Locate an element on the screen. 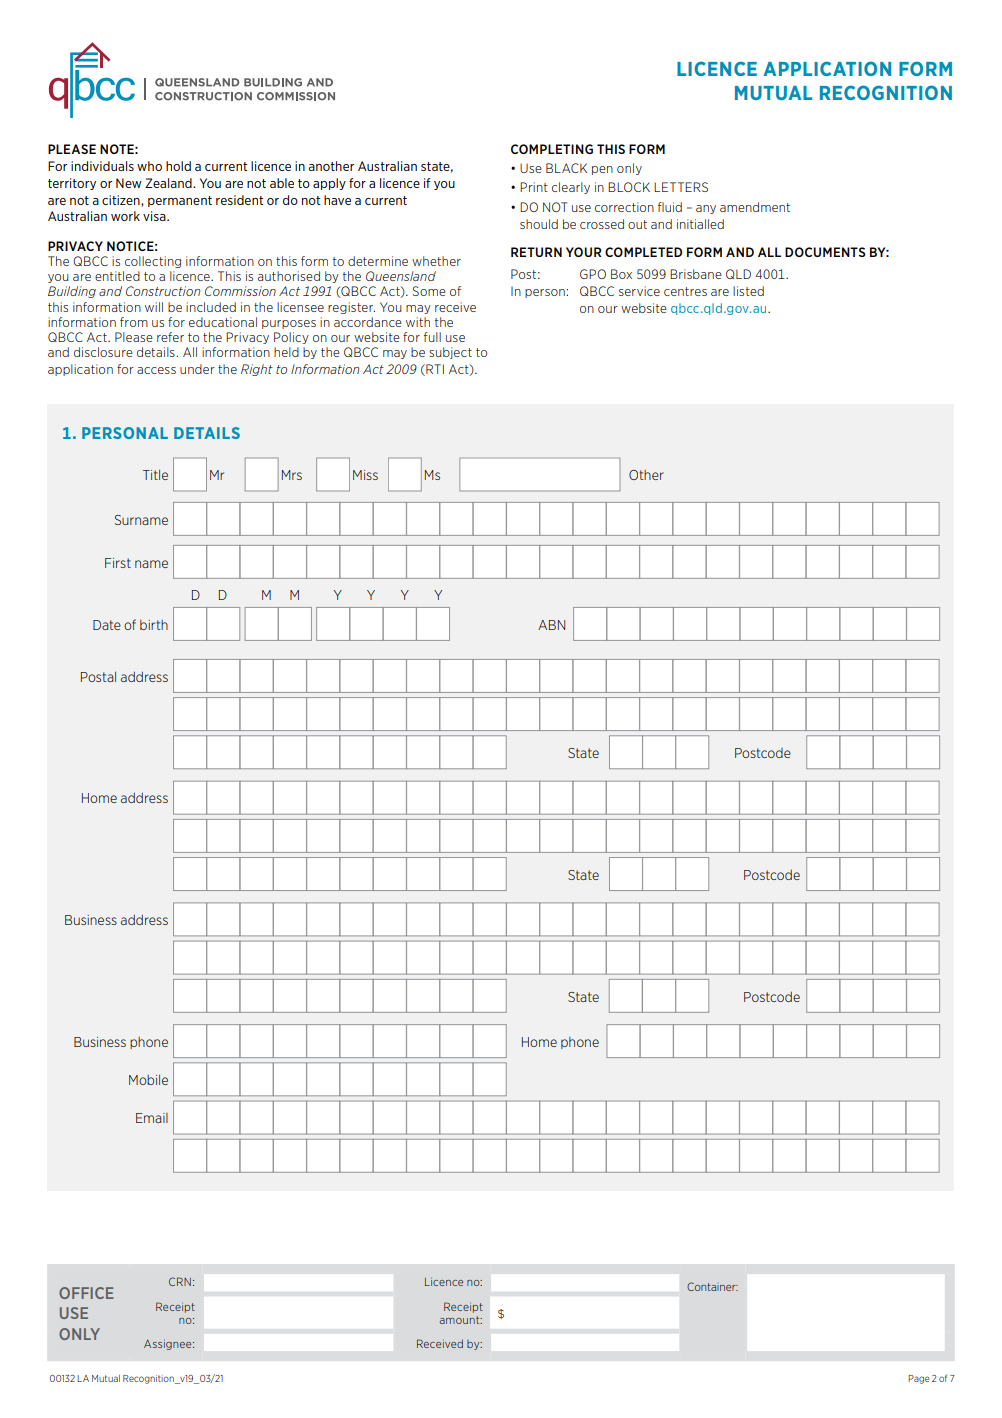 This screenshot has width=1002, height=1418. access is located at coordinates (156, 370).
